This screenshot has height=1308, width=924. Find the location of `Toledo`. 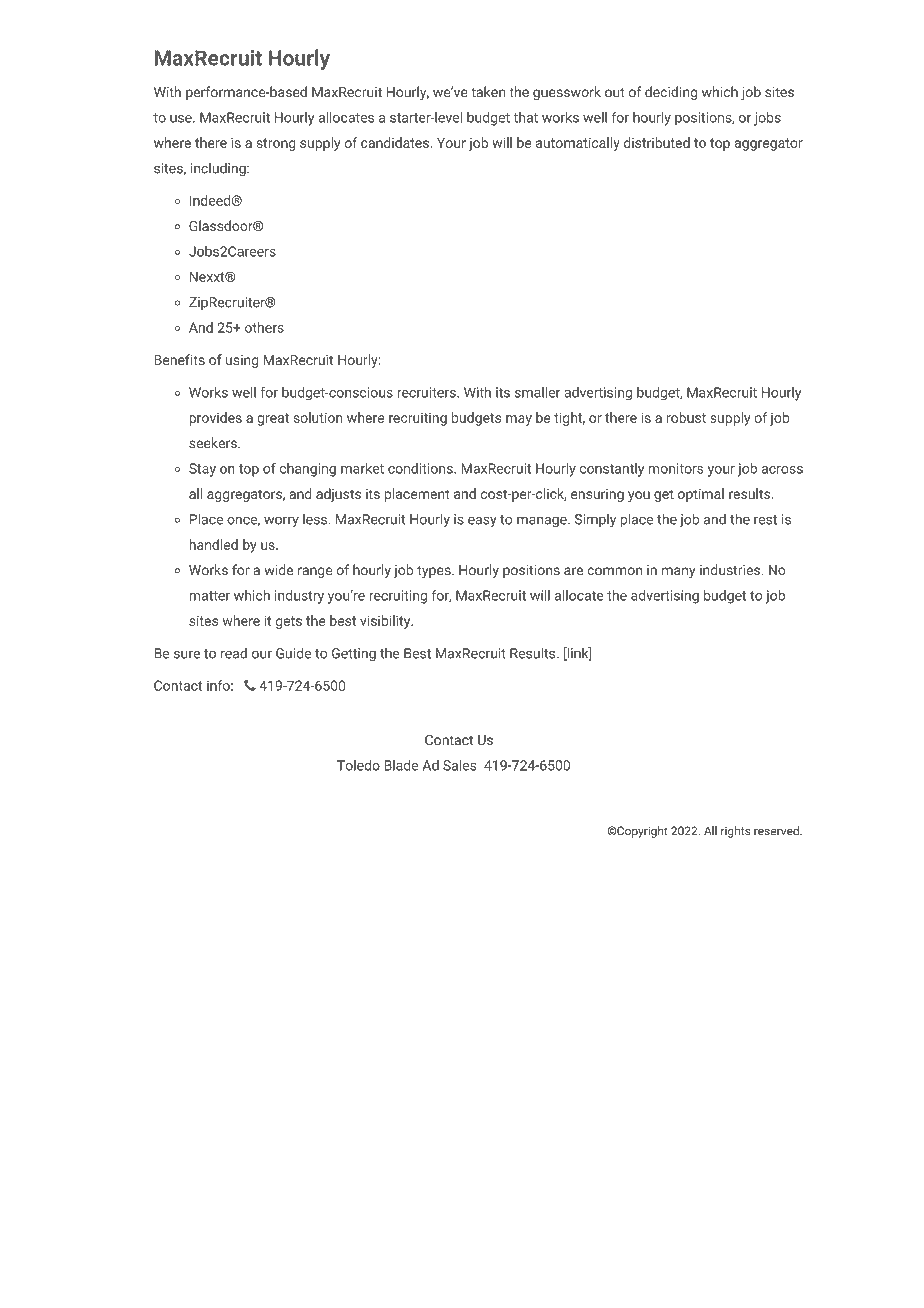

Toledo is located at coordinates (358, 765).
